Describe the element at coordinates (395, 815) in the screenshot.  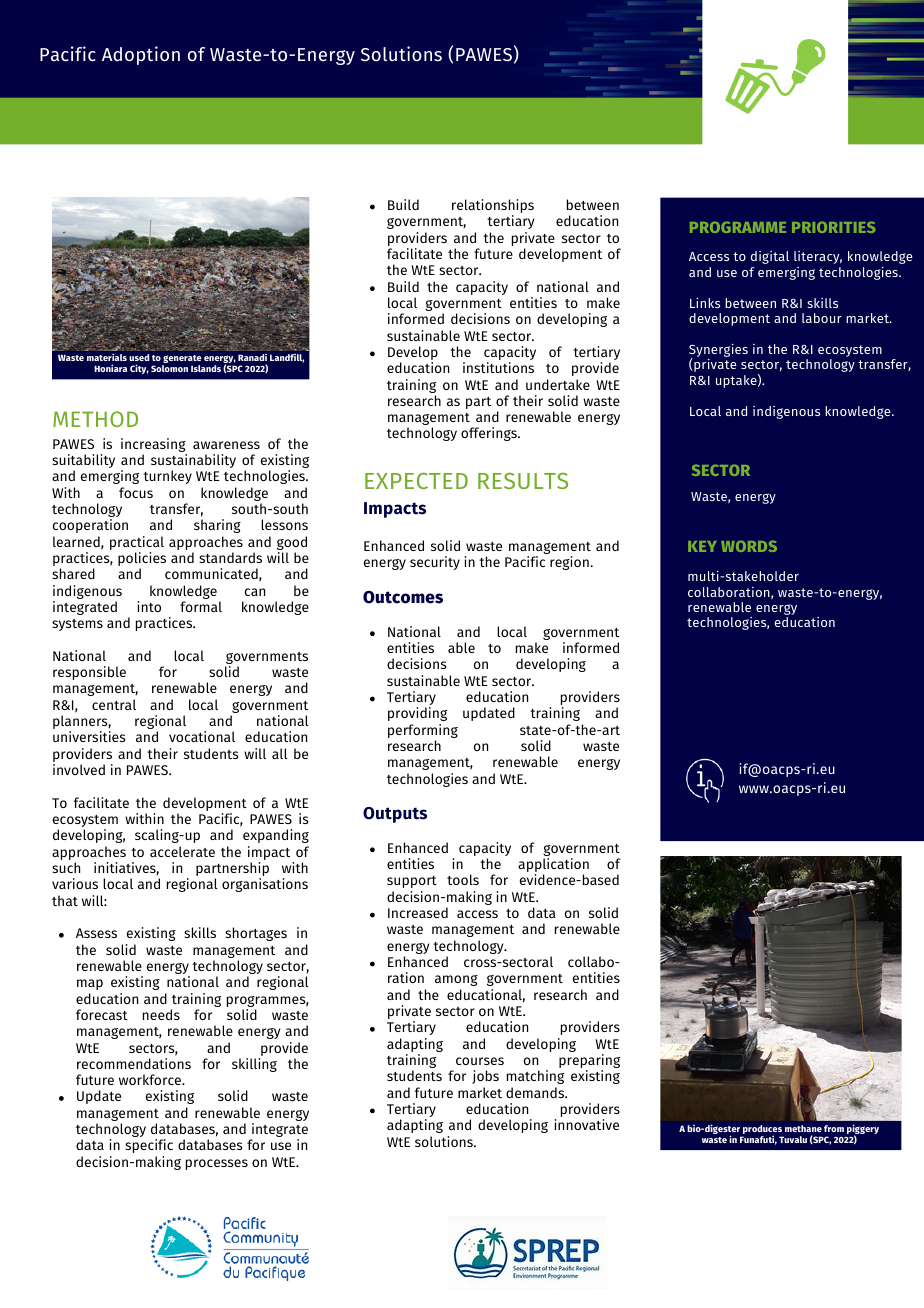
I see `Outputs` at that location.
